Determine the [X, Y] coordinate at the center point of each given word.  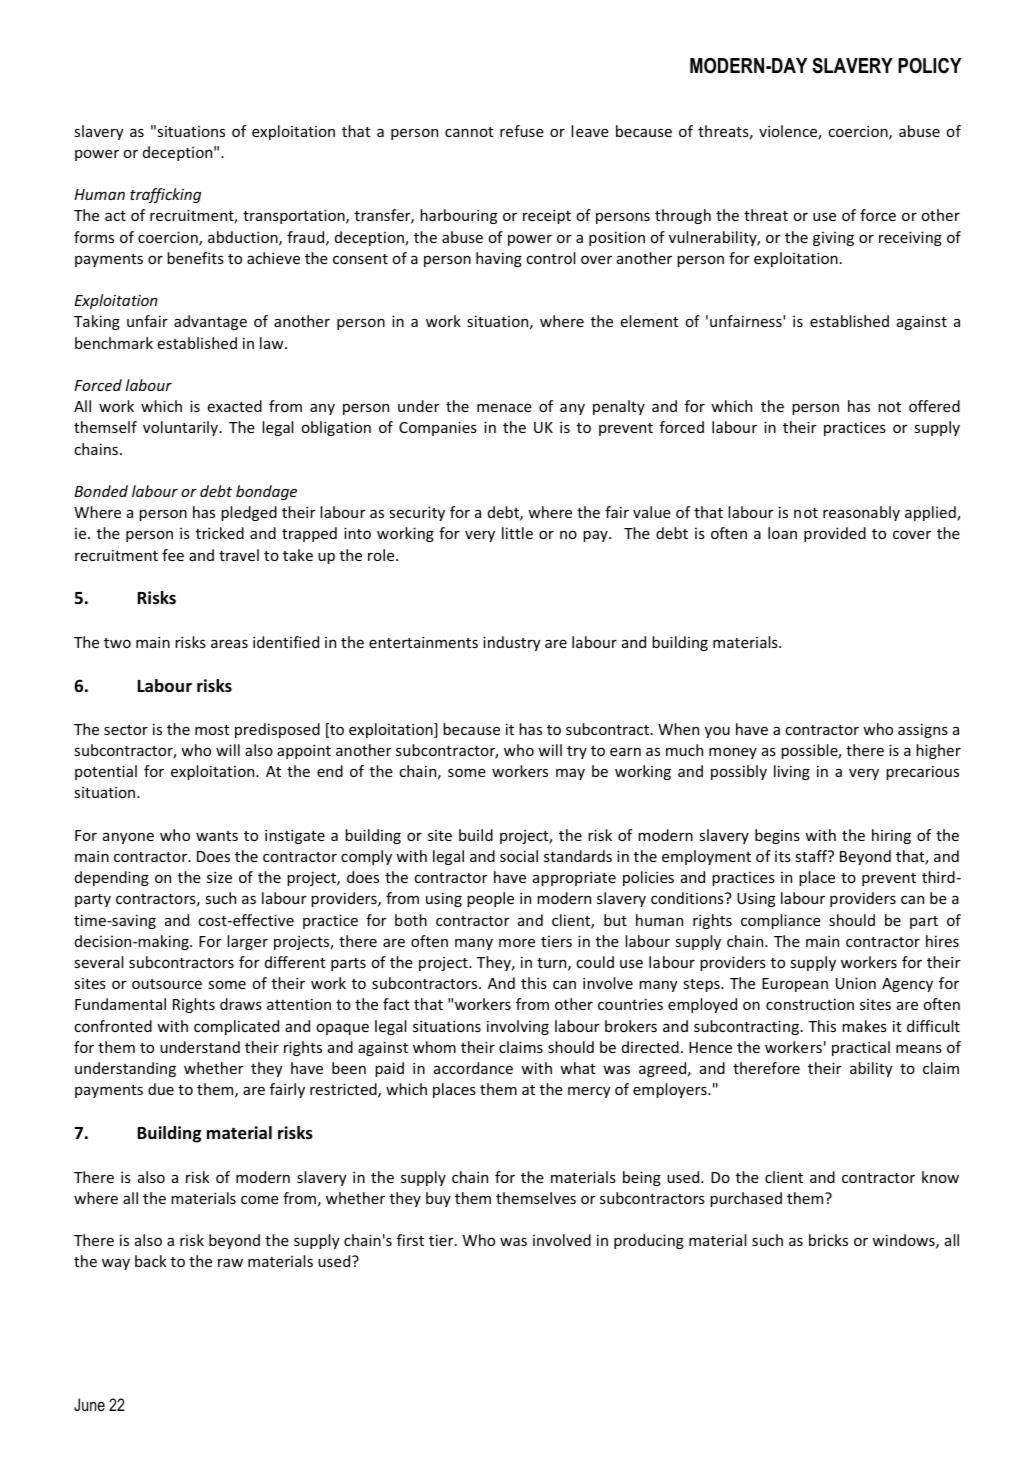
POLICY [929, 66]
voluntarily [181, 428]
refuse [522, 131]
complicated [236, 1027]
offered [934, 406]
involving [518, 1027]
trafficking [165, 195]
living [792, 772]
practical [861, 1048]
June [89, 1404]
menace [504, 407]
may [570, 774]
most [212, 730]
